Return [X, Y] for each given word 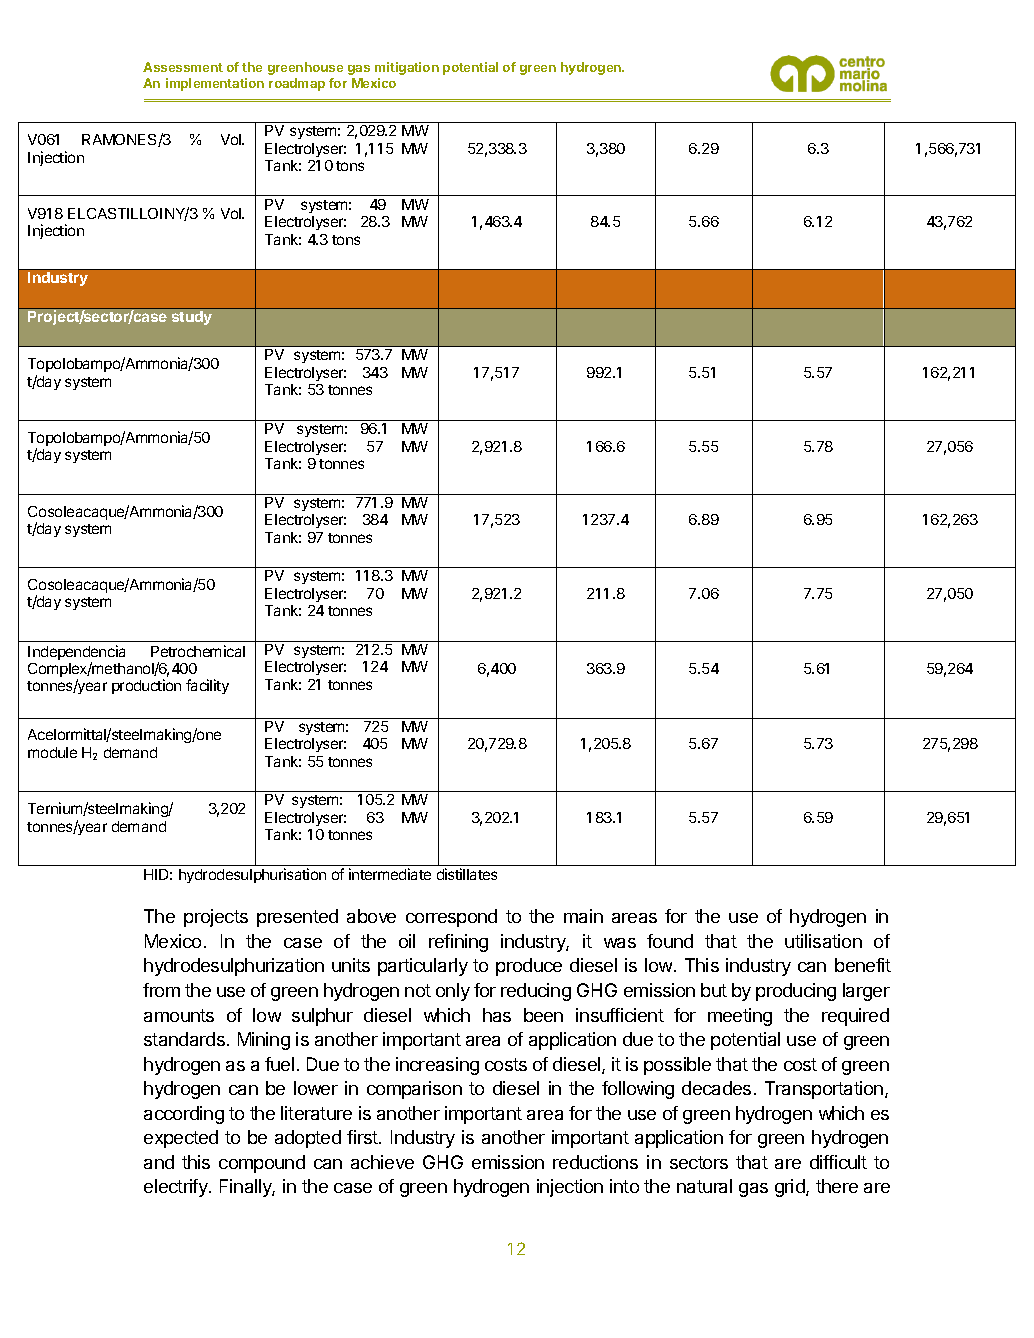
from [161, 990]
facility [207, 686]
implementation [215, 84]
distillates [467, 874]
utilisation [823, 941]
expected [181, 1139]
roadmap [297, 84]
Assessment [183, 67]
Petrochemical [198, 651]
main [583, 916]
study [192, 318]
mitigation [407, 68]
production [146, 686]
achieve [382, 1162]
